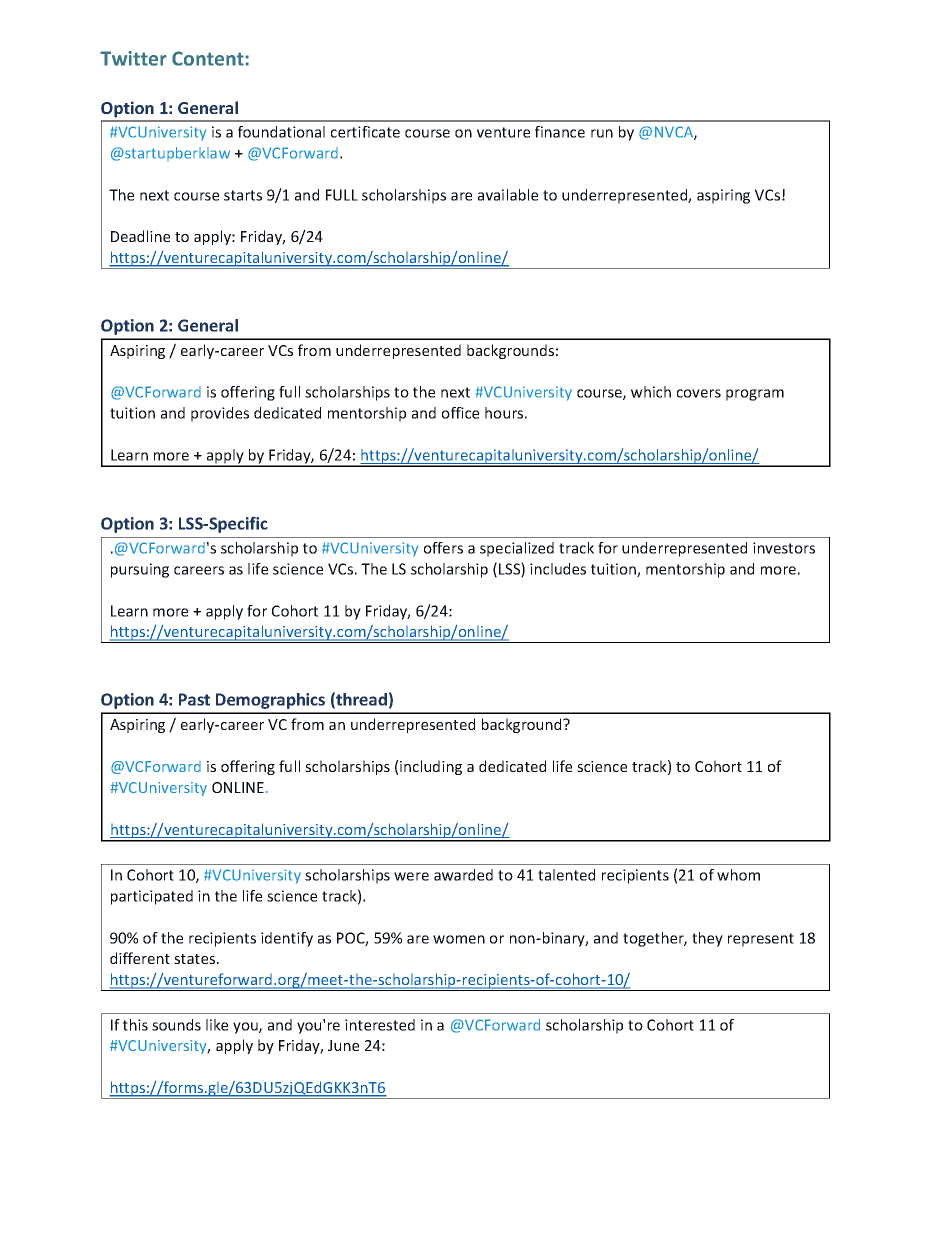 The image size is (952, 1233). Describe the element at coordinates (209, 58) in the screenshot. I see `Content` at that location.
